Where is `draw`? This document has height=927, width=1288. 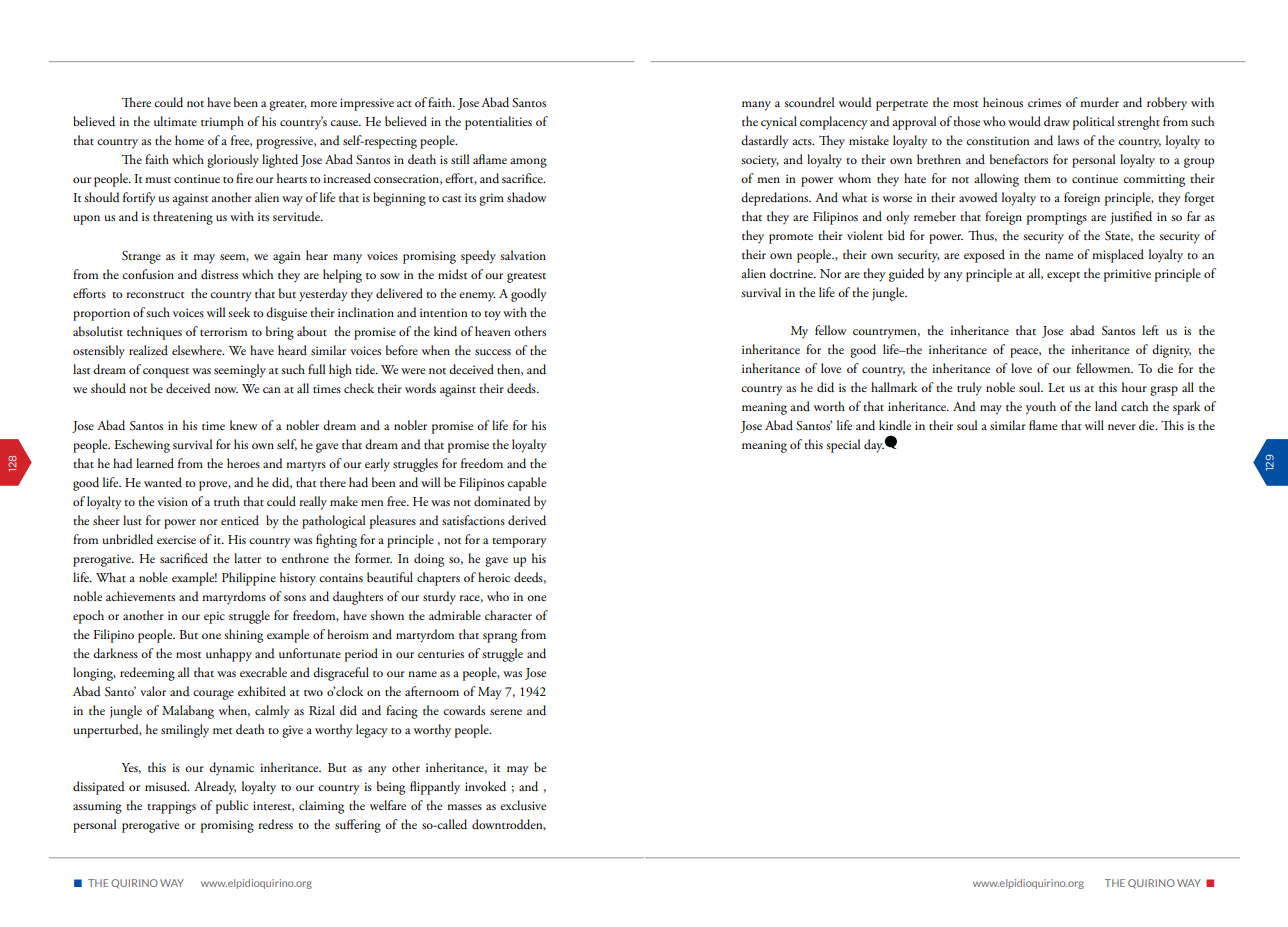 draw is located at coordinates (1057, 121).
